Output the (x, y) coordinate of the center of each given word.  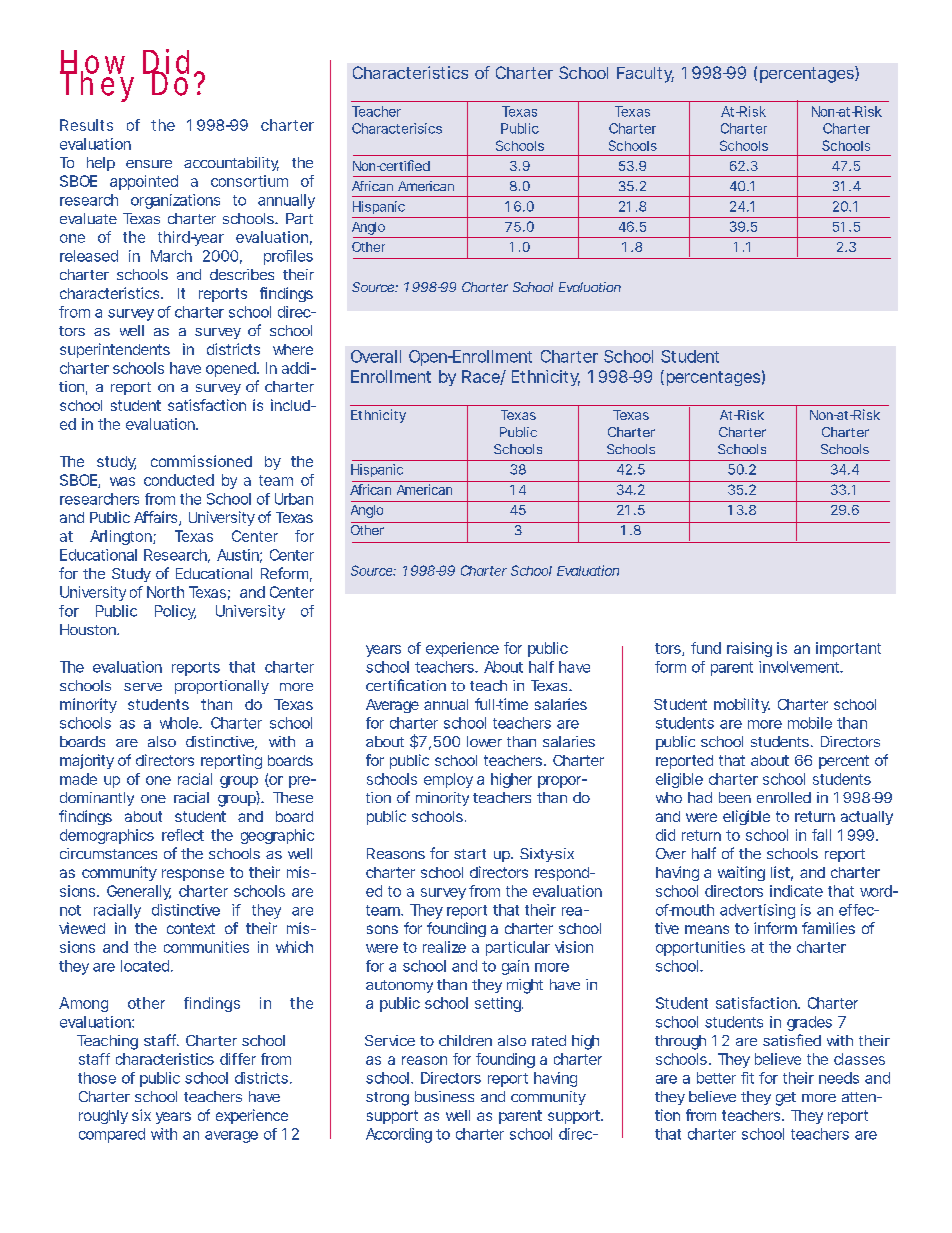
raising (749, 649)
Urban (294, 499)
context (191, 928)
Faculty (645, 75)
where (293, 349)
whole (180, 723)
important (848, 649)
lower (484, 741)
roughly (103, 1117)
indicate (796, 891)
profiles (288, 257)
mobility (742, 705)
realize (444, 947)
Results (86, 125)
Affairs (157, 518)
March (171, 256)
